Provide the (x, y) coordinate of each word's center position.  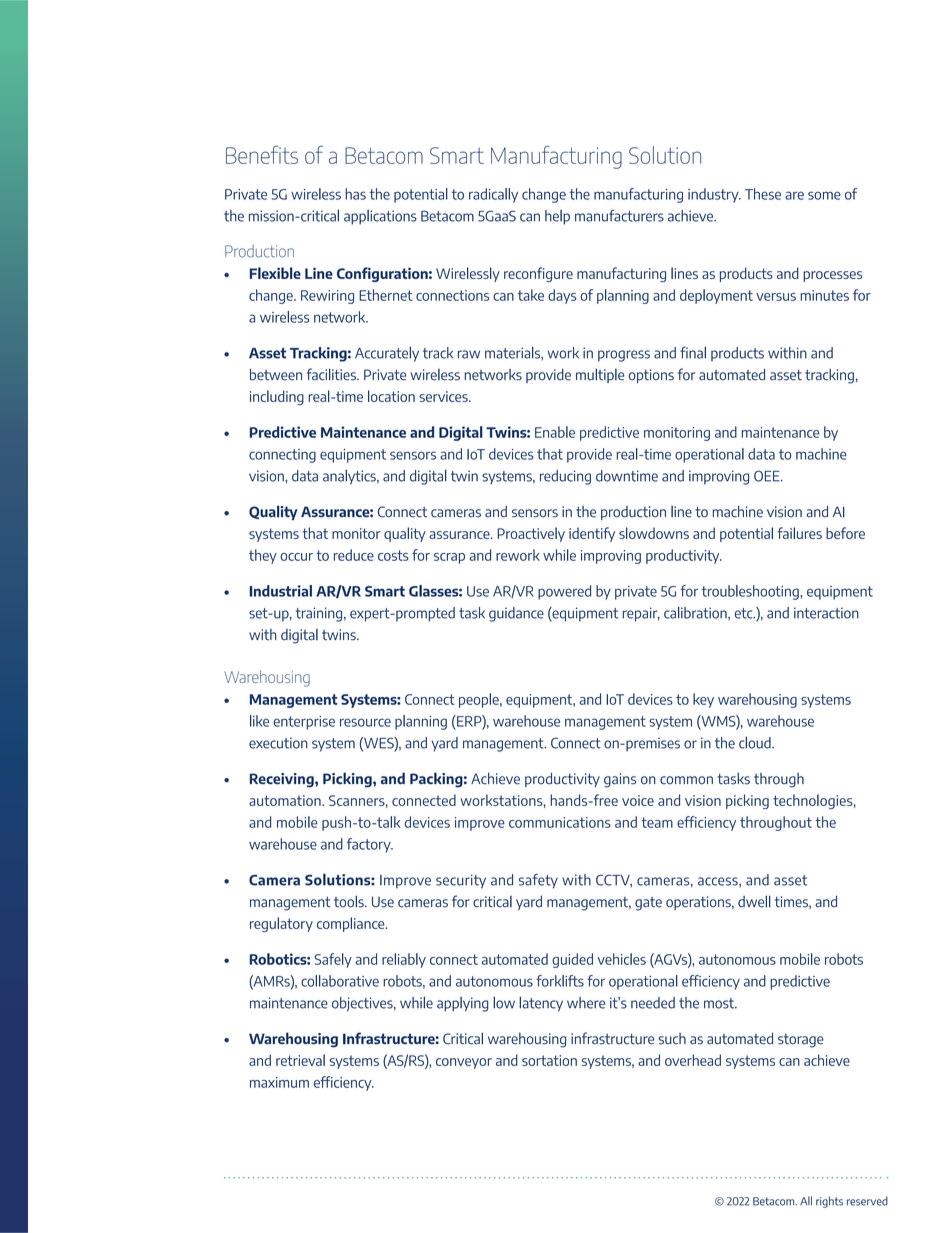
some (824, 195)
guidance (516, 614)
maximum (279, 1082)
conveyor (464, 1063)
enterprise (304, 723)
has (355, 194)
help (557, 217)
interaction (826, 613)
